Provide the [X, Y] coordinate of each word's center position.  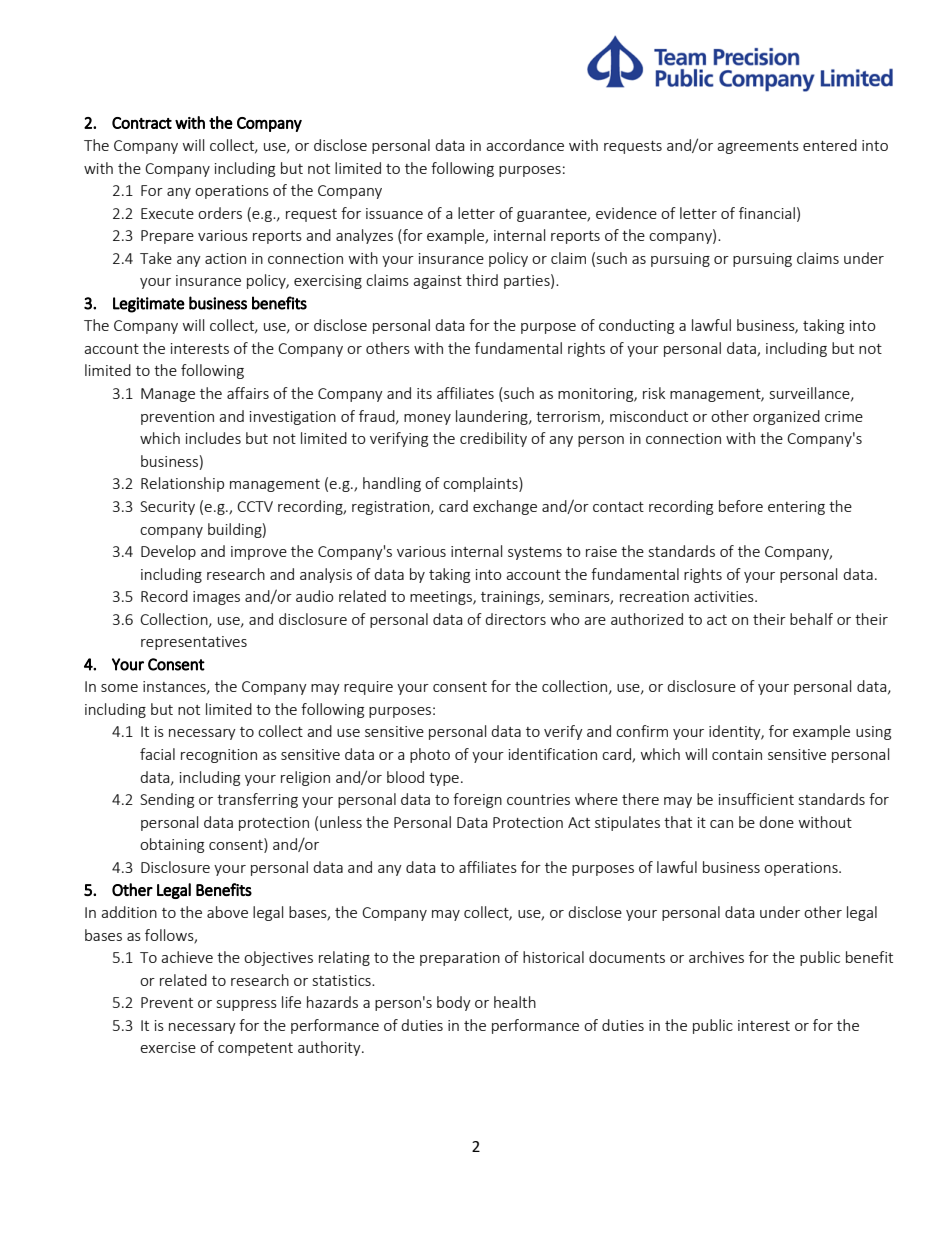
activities [725, 596]
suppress [247, 1005]
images [216, 598]
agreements [758, 147]
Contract [142, 123]
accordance [525, 145]
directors [515, 619]
